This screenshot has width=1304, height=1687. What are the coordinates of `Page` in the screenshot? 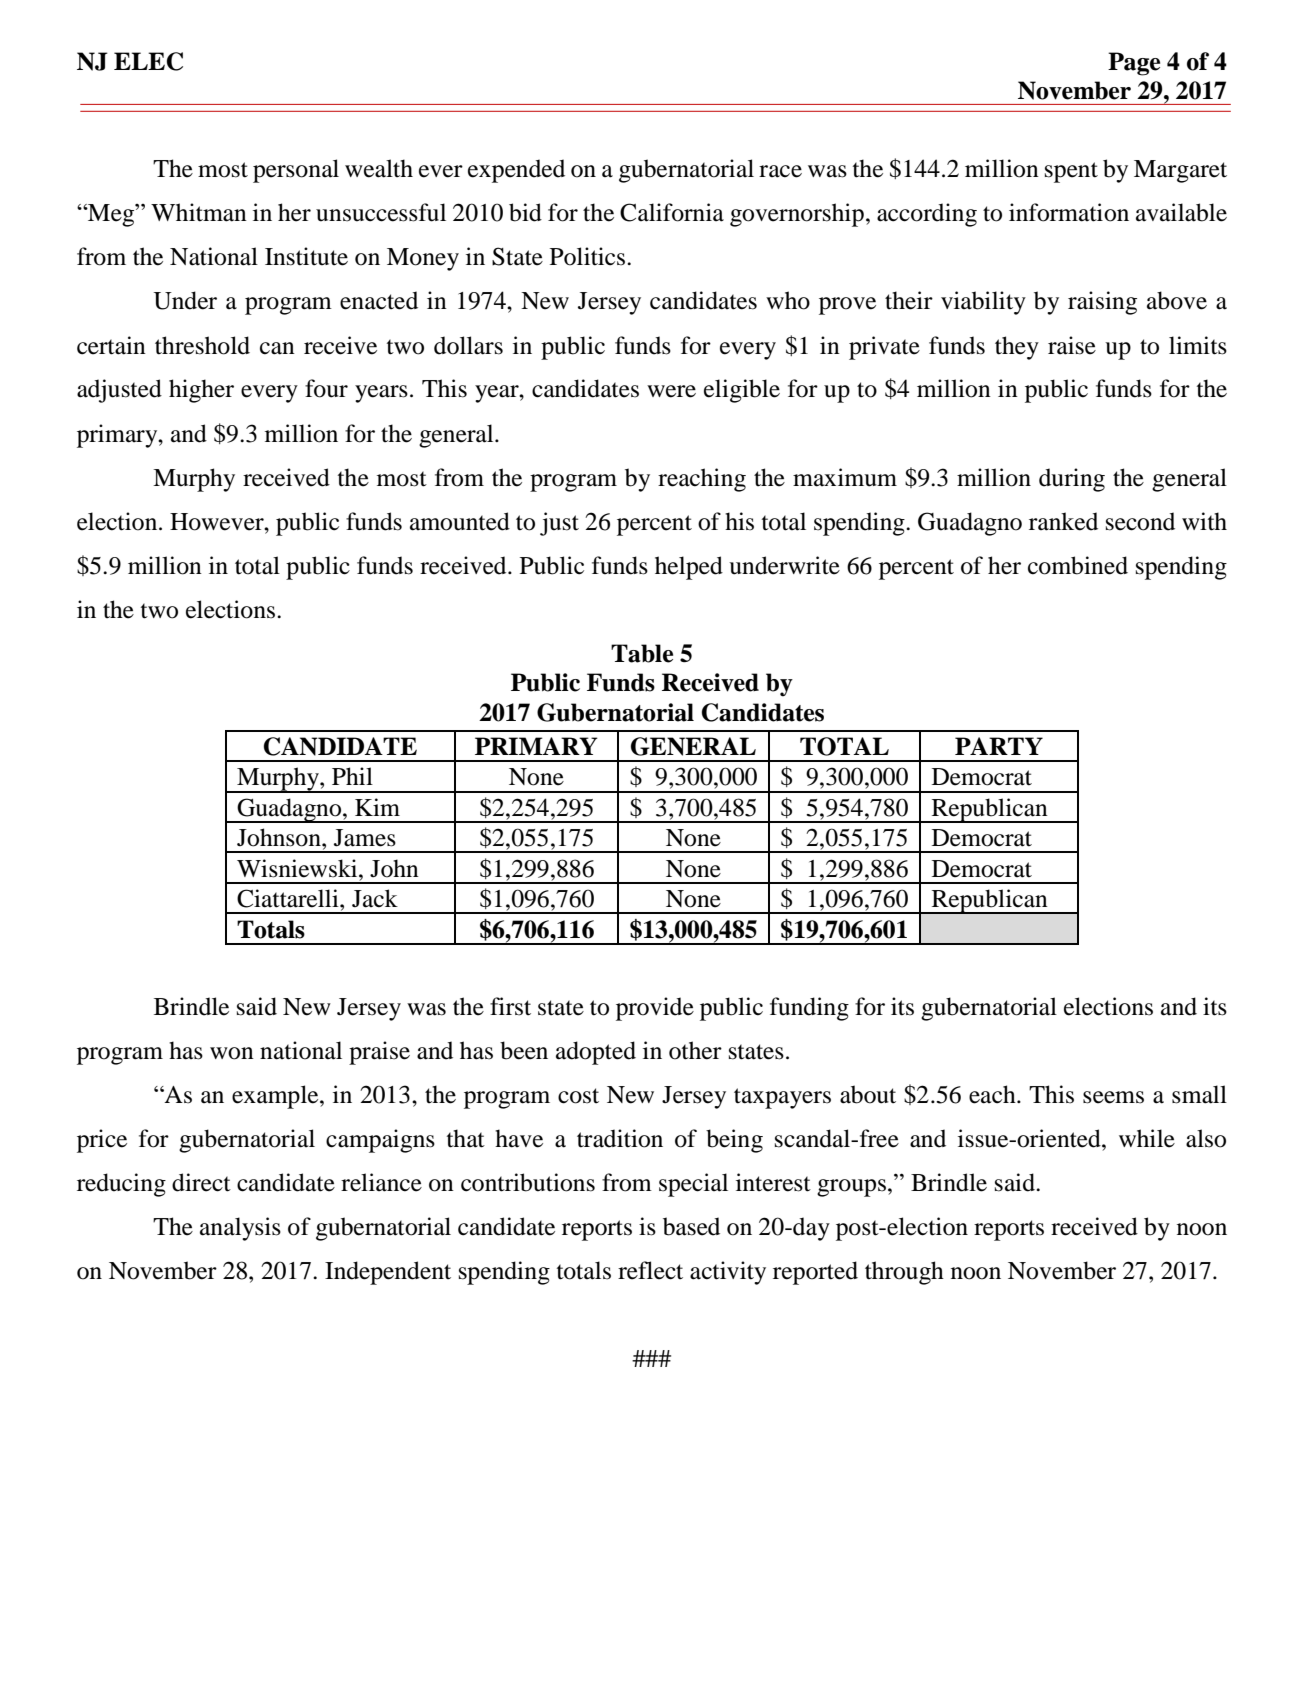 It's located at (1134, 64).
